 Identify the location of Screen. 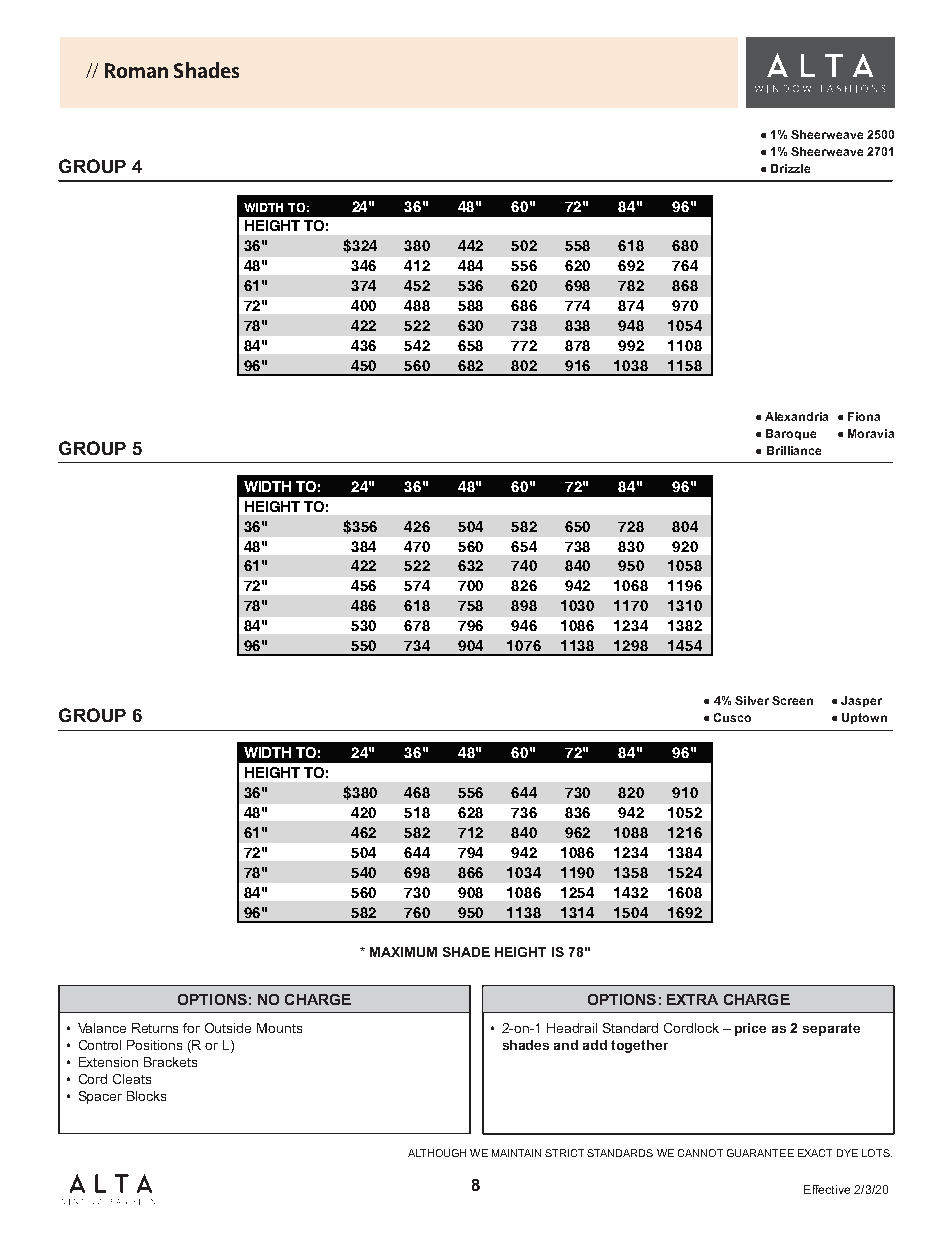
(792, 700).
